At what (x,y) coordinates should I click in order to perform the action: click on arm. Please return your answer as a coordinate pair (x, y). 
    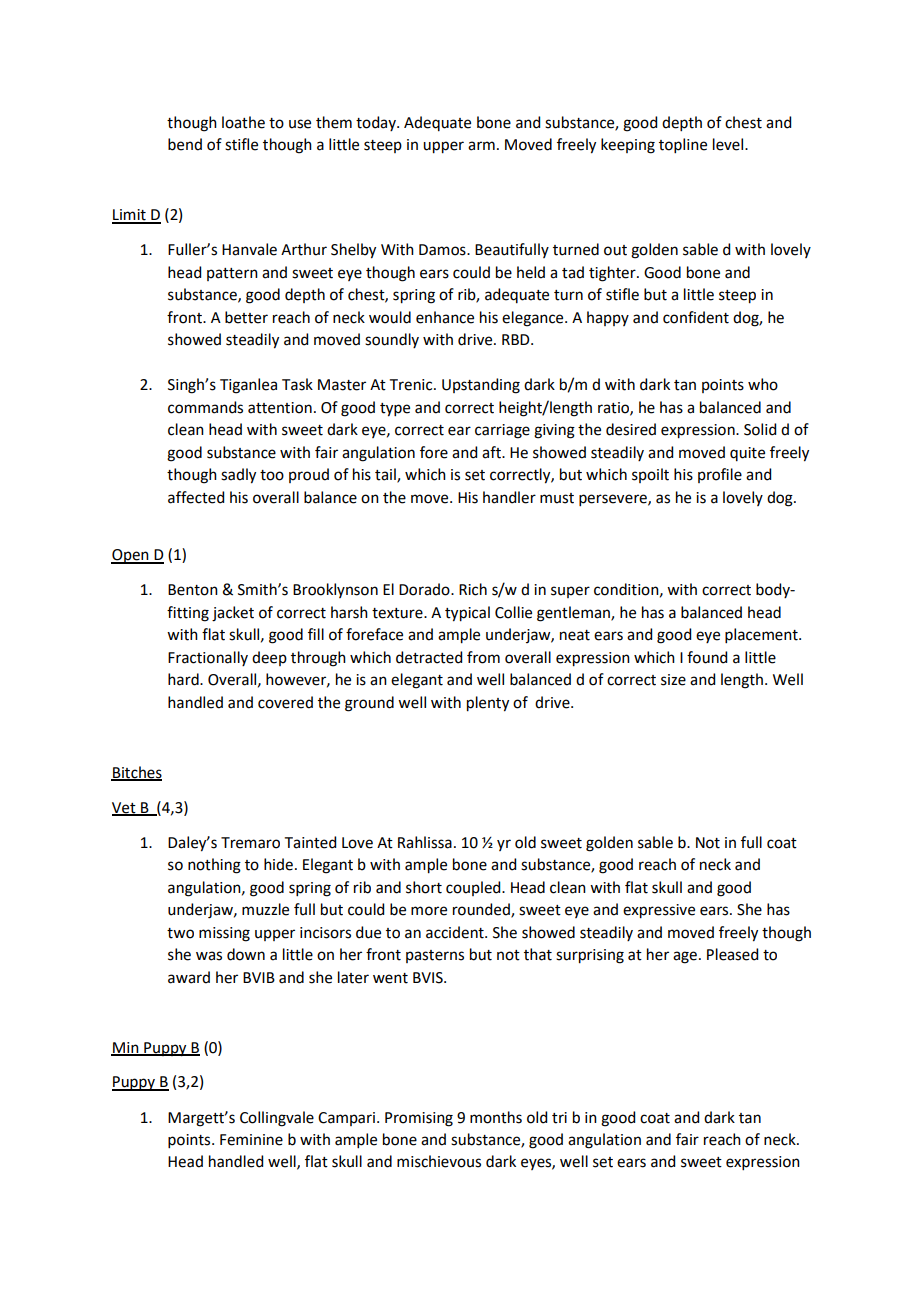
    Looking at the image, I should click on (481, 146).
